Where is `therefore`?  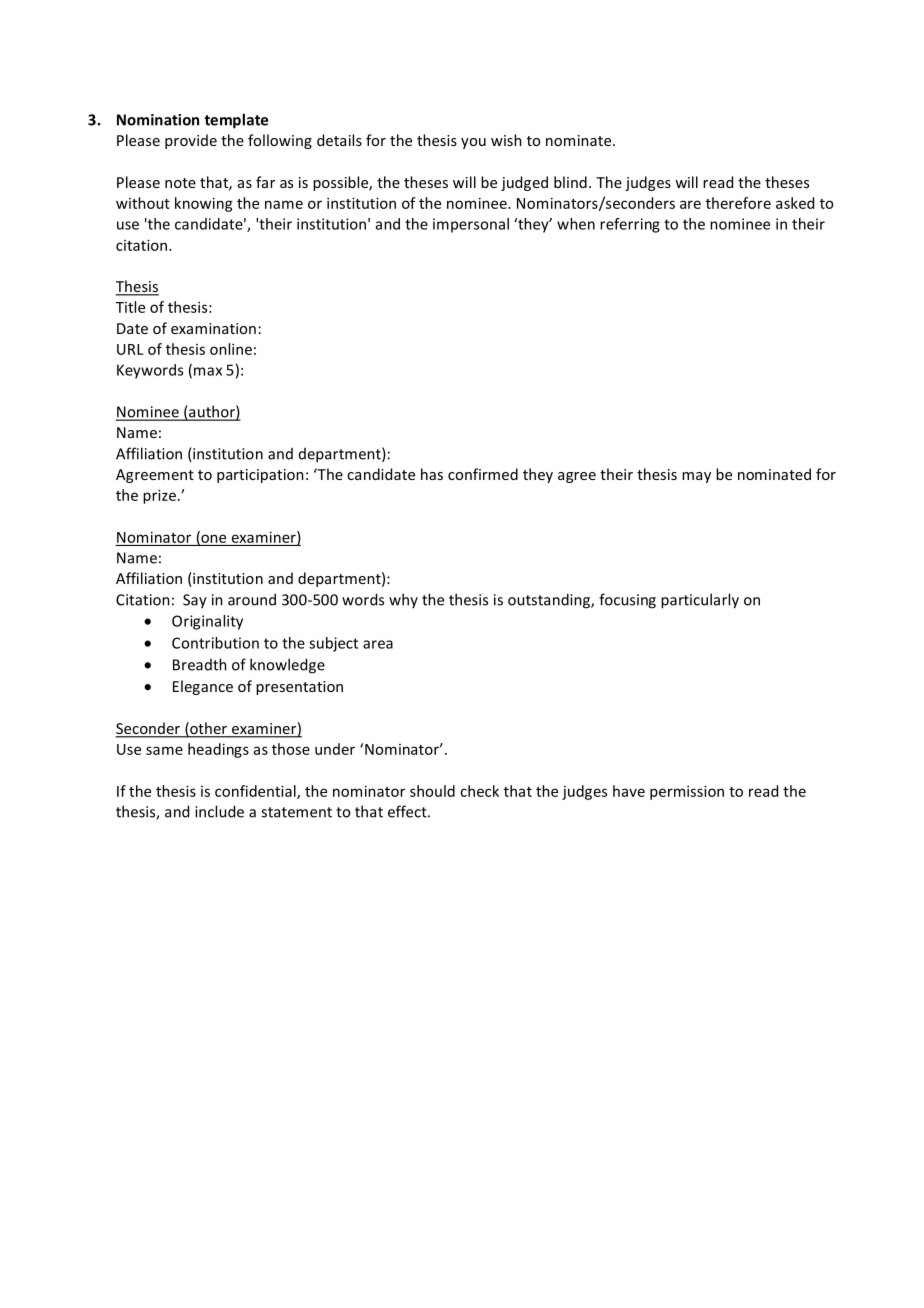 therefore is located at coordinates (738, 203).
